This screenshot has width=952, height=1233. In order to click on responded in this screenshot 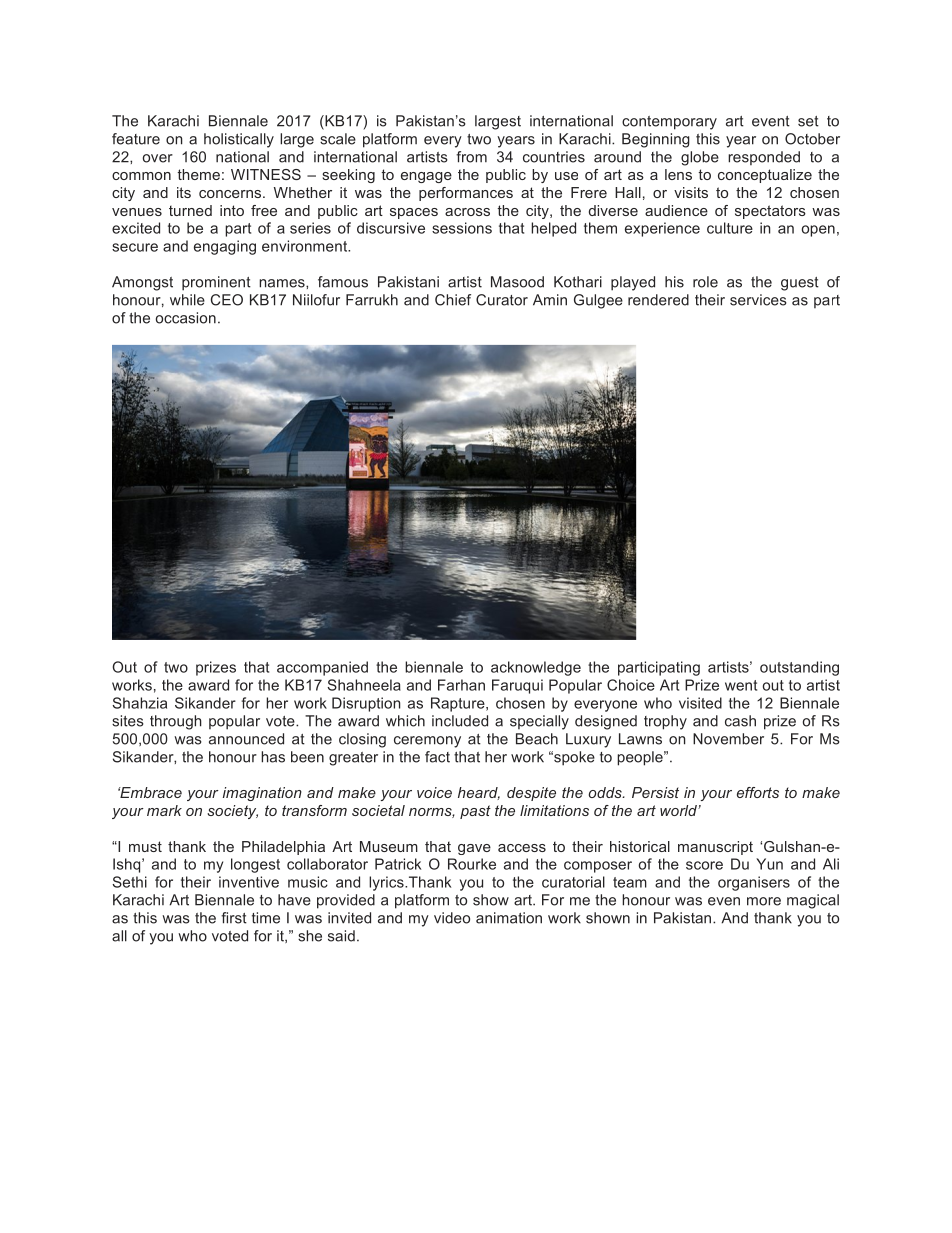, I will do `click(764, 158)`.
